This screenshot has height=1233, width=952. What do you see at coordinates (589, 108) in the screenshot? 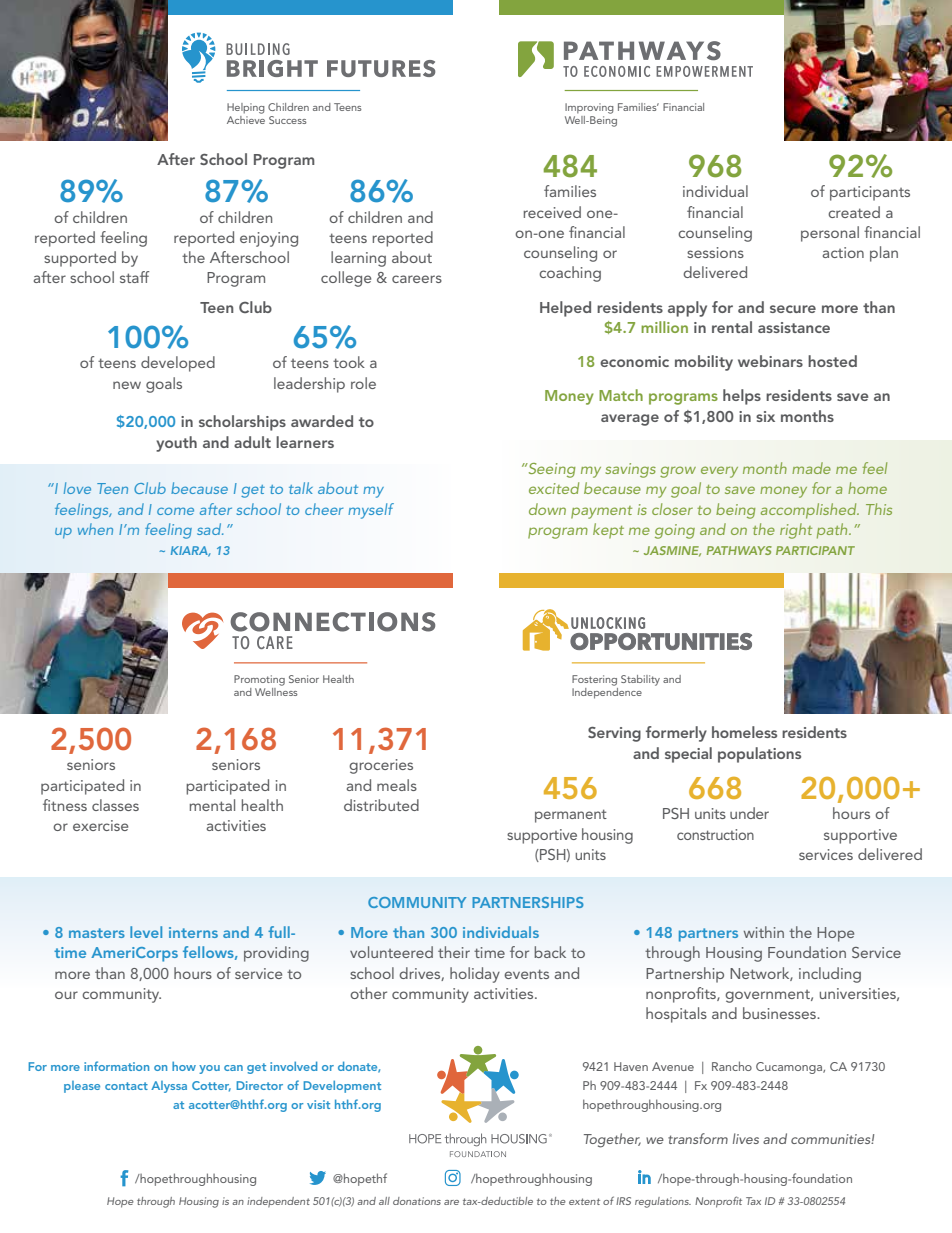
I see `Improving` at bounding box center [589, 108].
